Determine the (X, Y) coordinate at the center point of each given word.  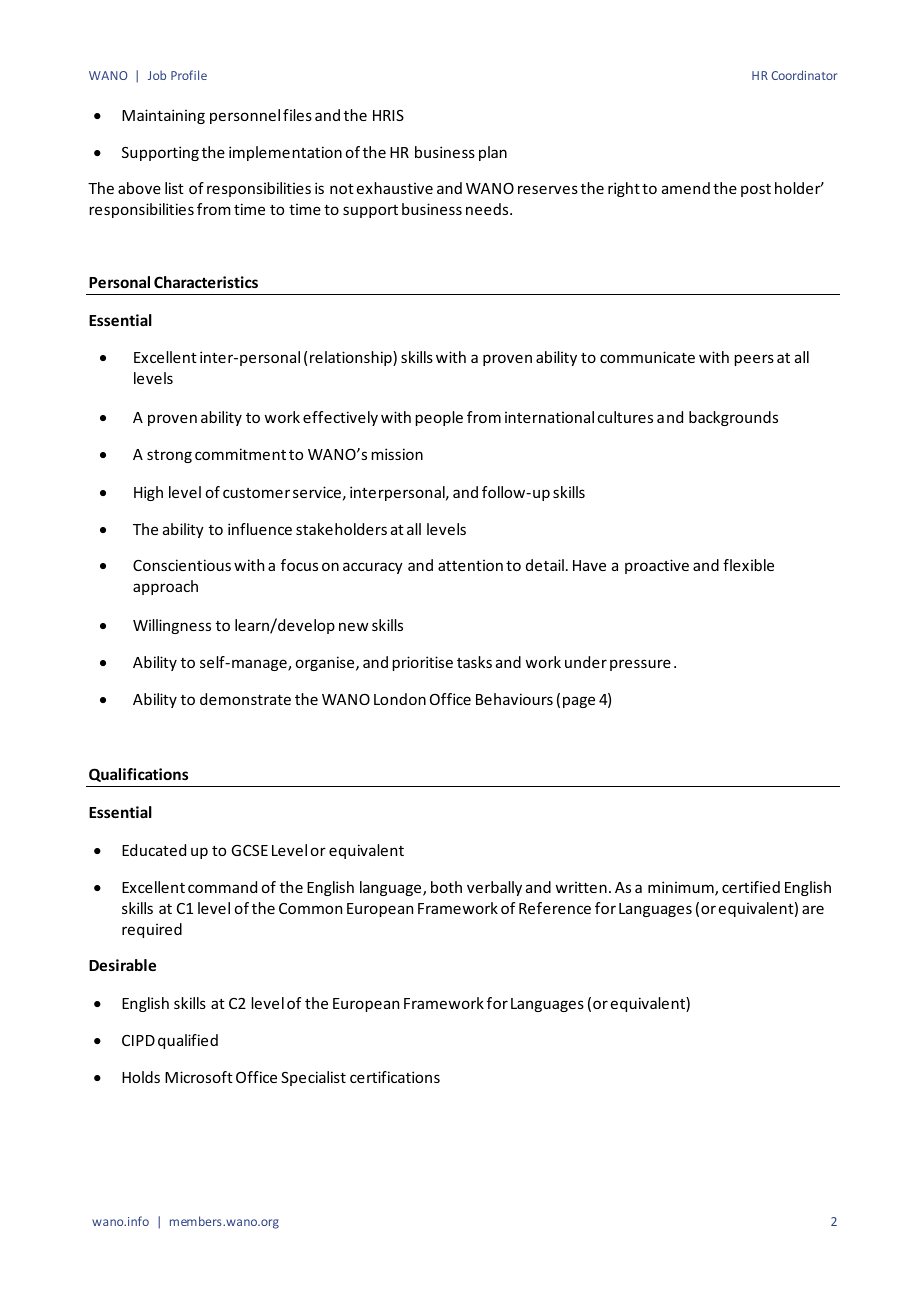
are (813, 909)
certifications (395, 1077)
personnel (245, 116)
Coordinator (804, 75)
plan (493, 153)
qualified (188, 1041)
